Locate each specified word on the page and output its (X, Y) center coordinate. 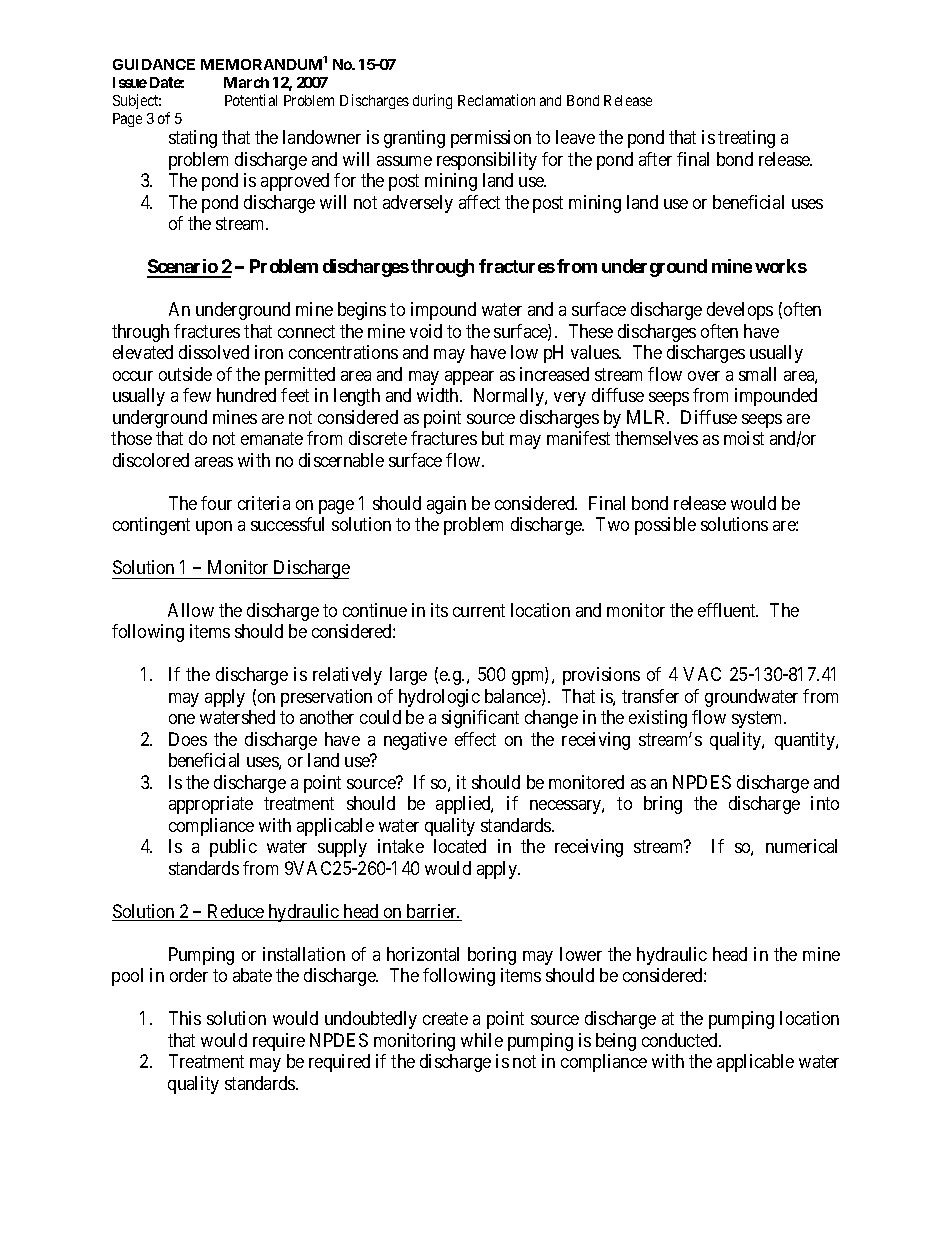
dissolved (214, 352)
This (185, 1018)
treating (746, 139)
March (246, 82)
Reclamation (496, 100)
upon (214, 528)
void (426, 331)
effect (475, 739)
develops (740, 311)
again (446, 505)
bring (663, 805)
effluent (728, 610)
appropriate (211, 805)
